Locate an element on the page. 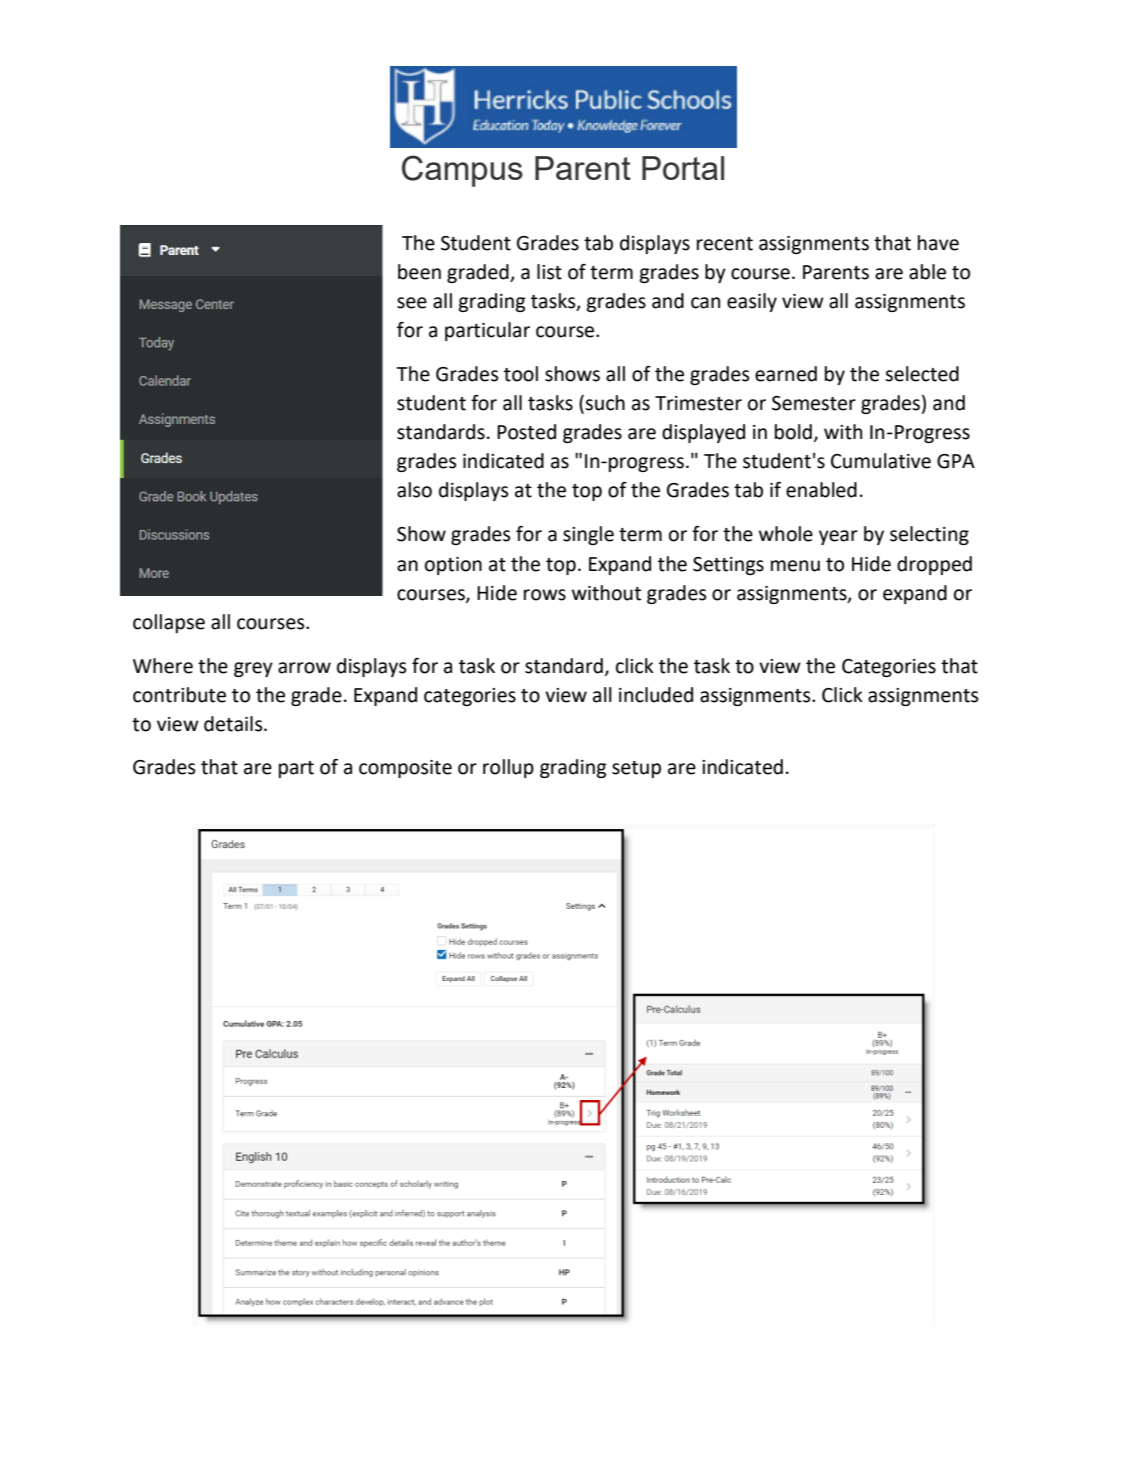  Portal is located at coordinates (683, 168).
